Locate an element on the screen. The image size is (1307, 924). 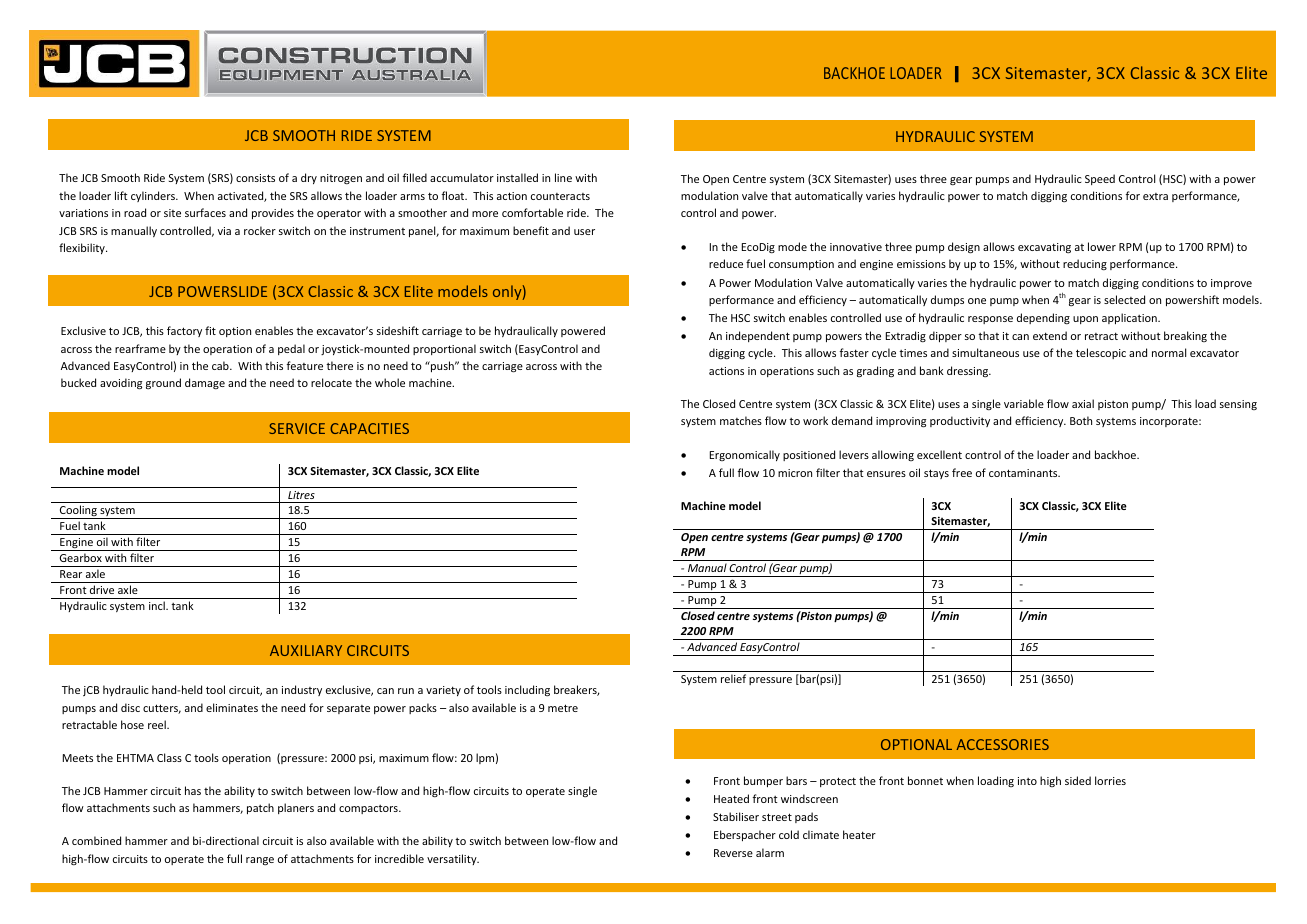
Reverse is located at coordinates (733, 853).
